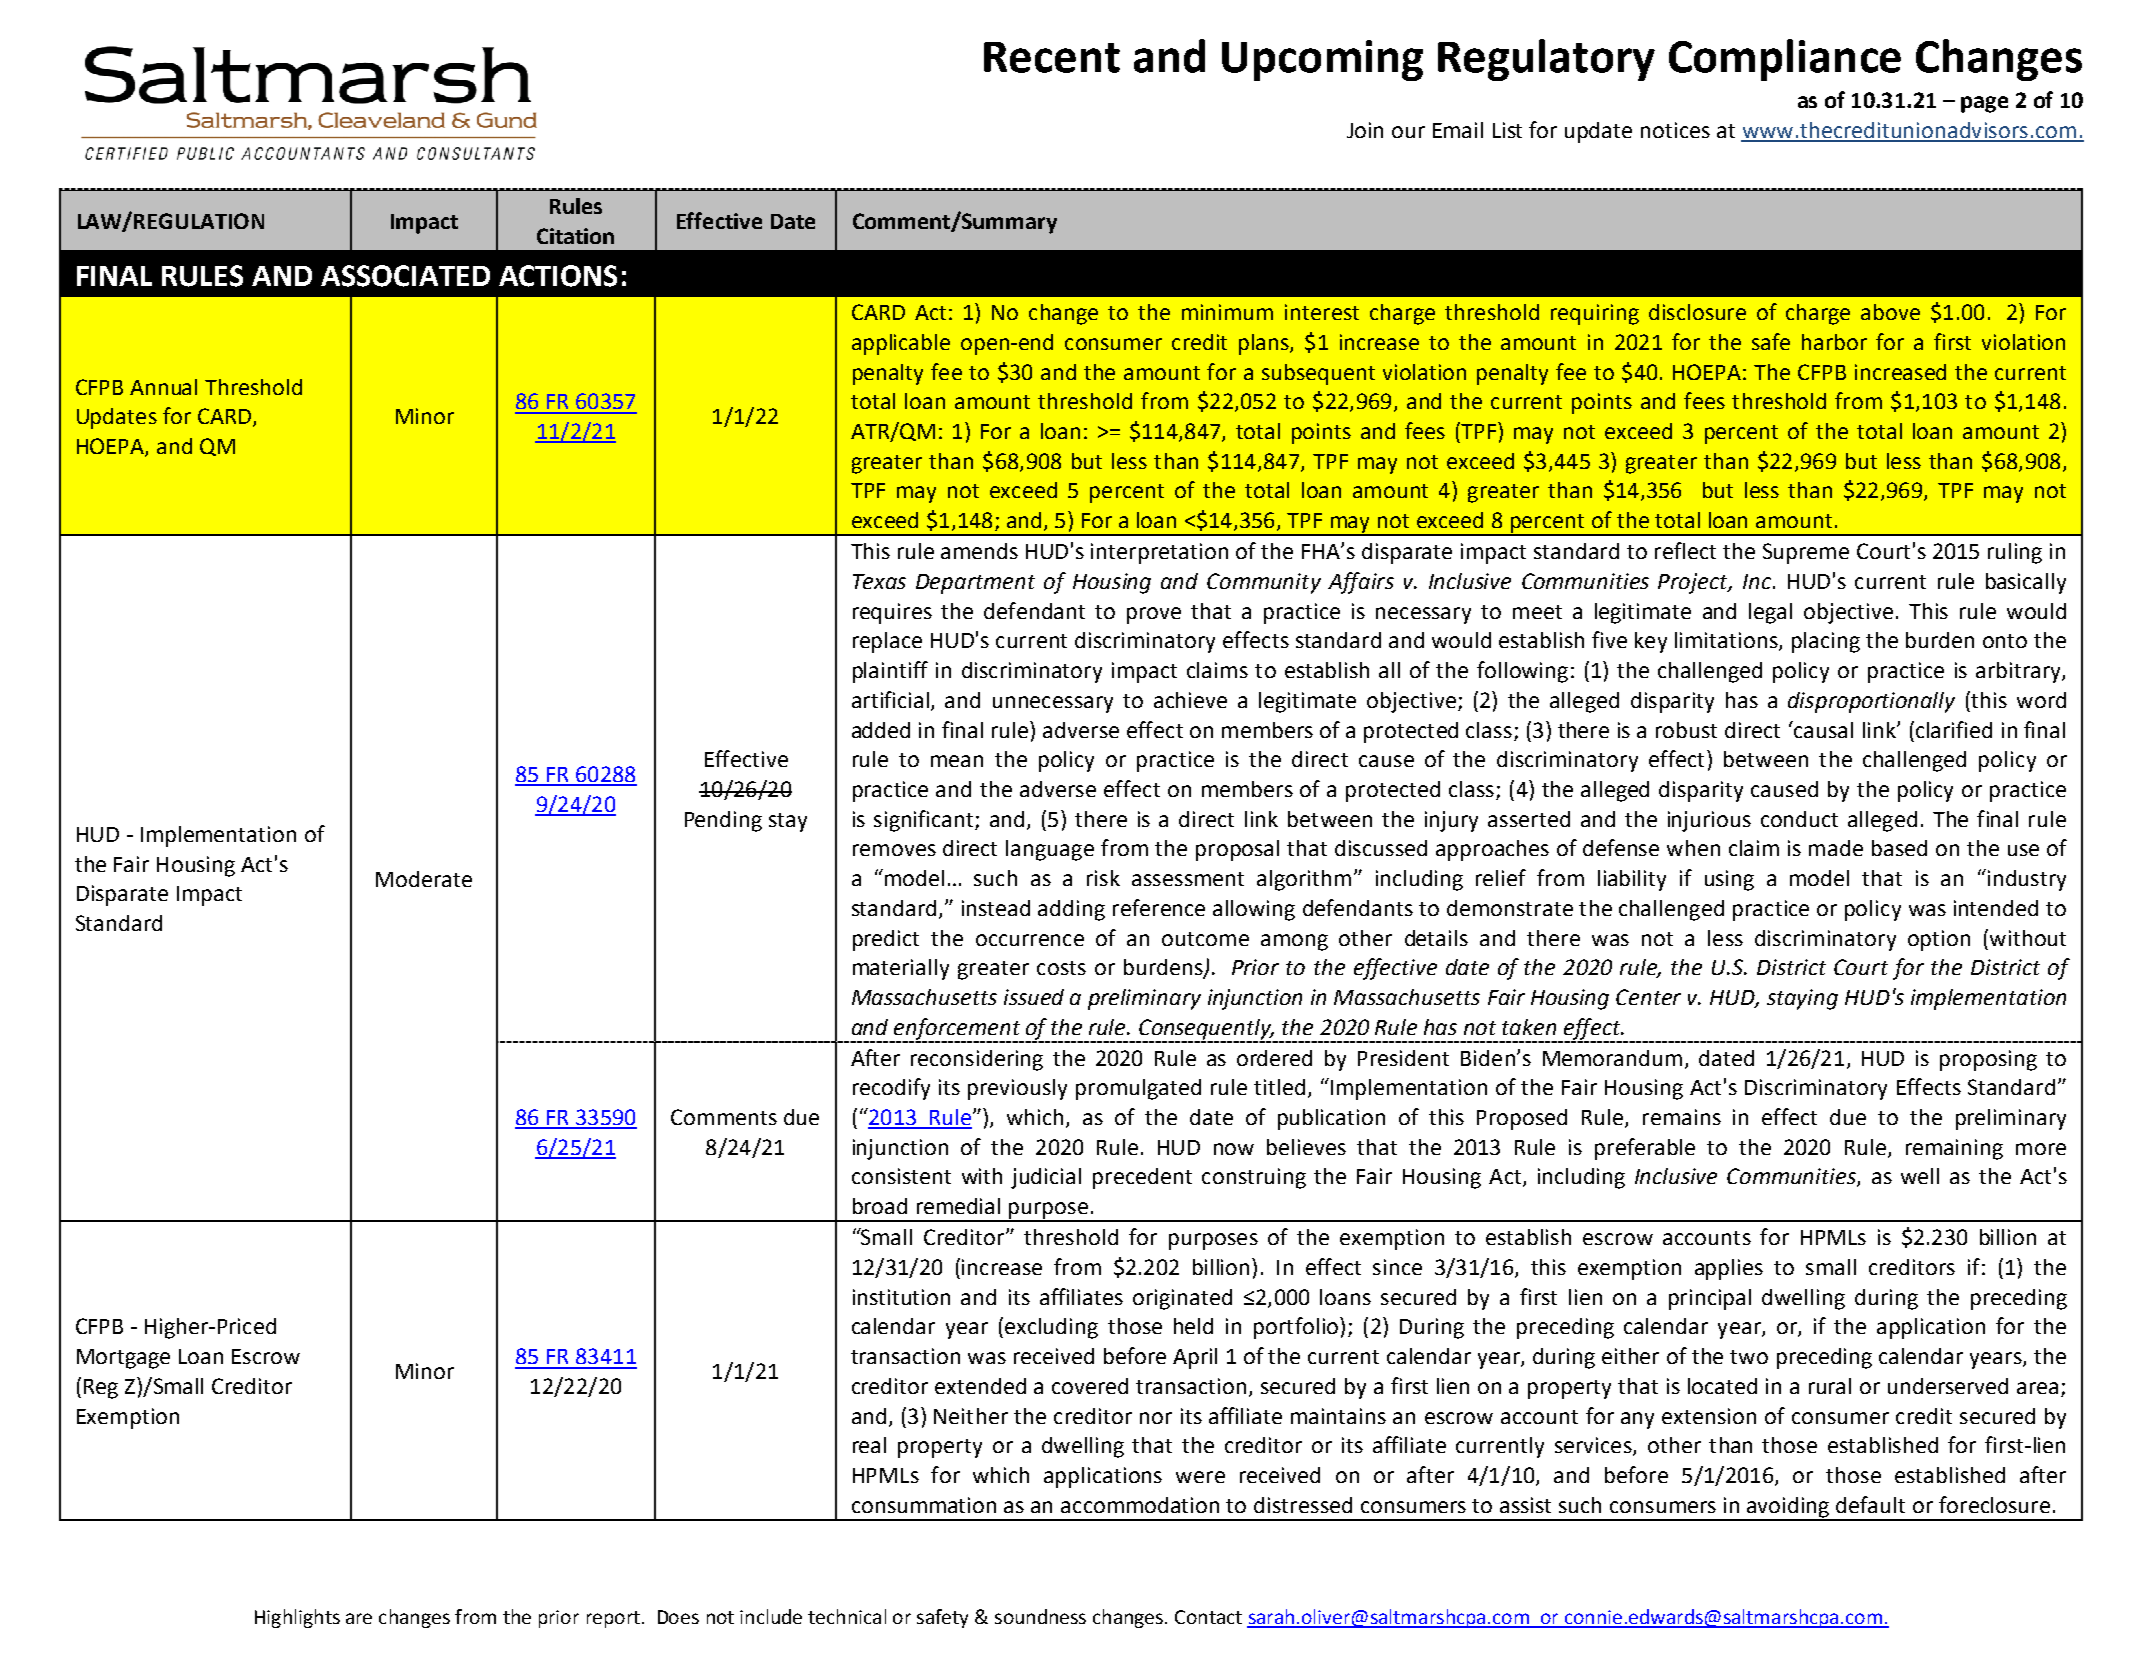 The height and width of the screenshot is (1655, 2142). I want to click on Recent, so click(1052, 57).
